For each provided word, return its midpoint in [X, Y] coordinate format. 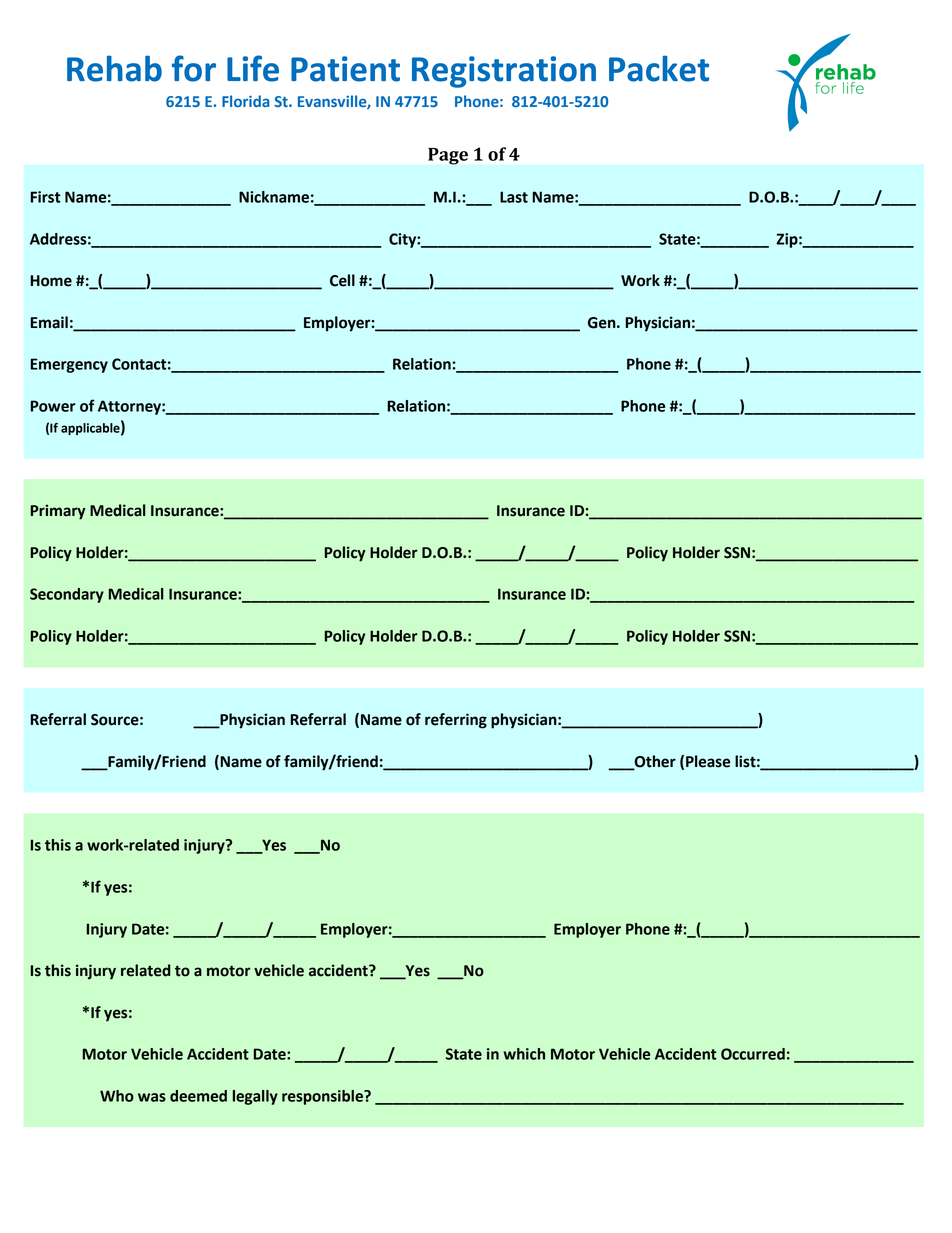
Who [117, 1096]
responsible [323, 1097]
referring [456, 721]
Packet [659, 68]
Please [708, 761]
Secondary [67, 595]
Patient [345, 69]
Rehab [114, 68]
